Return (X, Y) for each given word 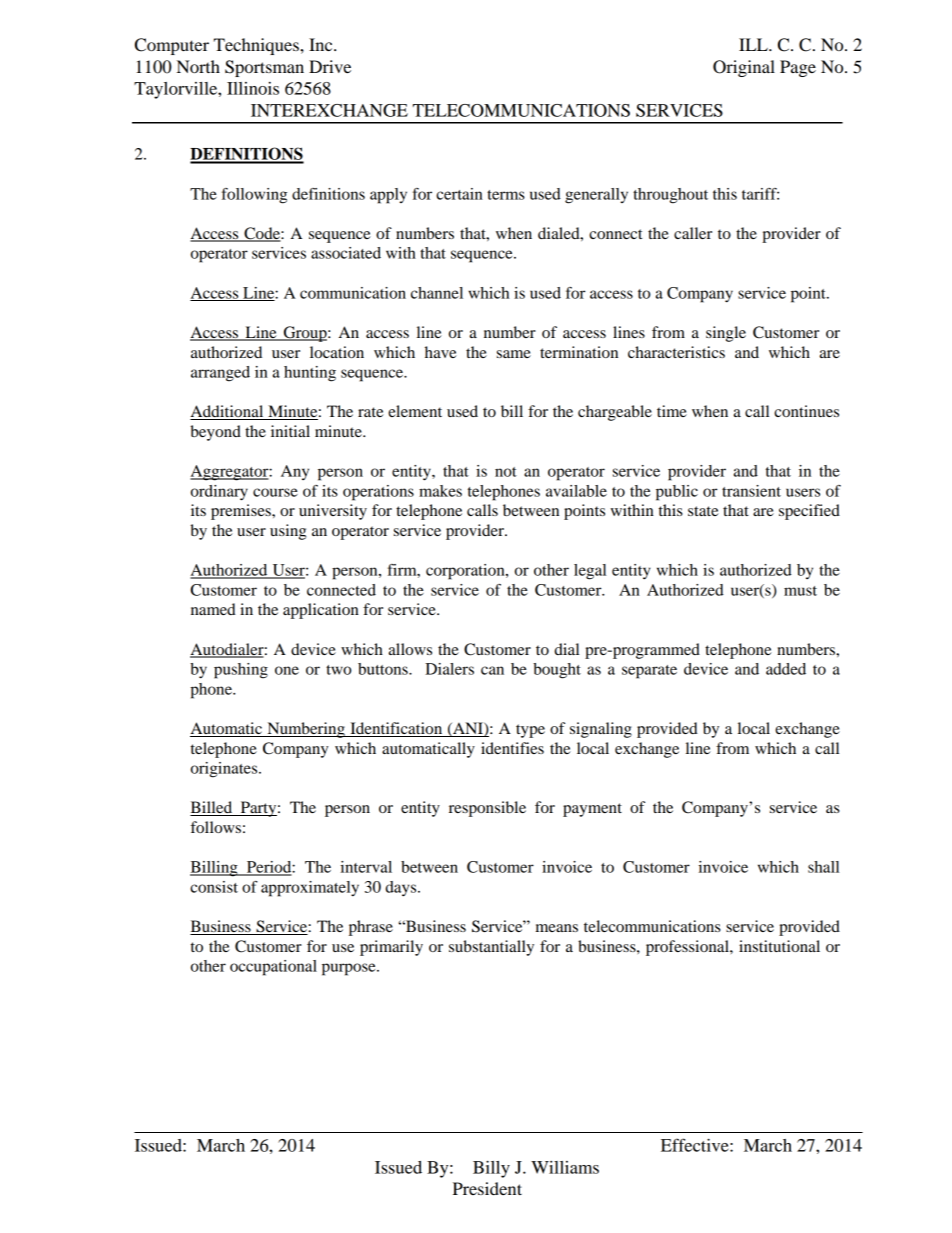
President (487, 1188)
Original (744, 68)
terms (506, 195)
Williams (565, 1167)
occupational (273, 968)
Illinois (253, 88)
